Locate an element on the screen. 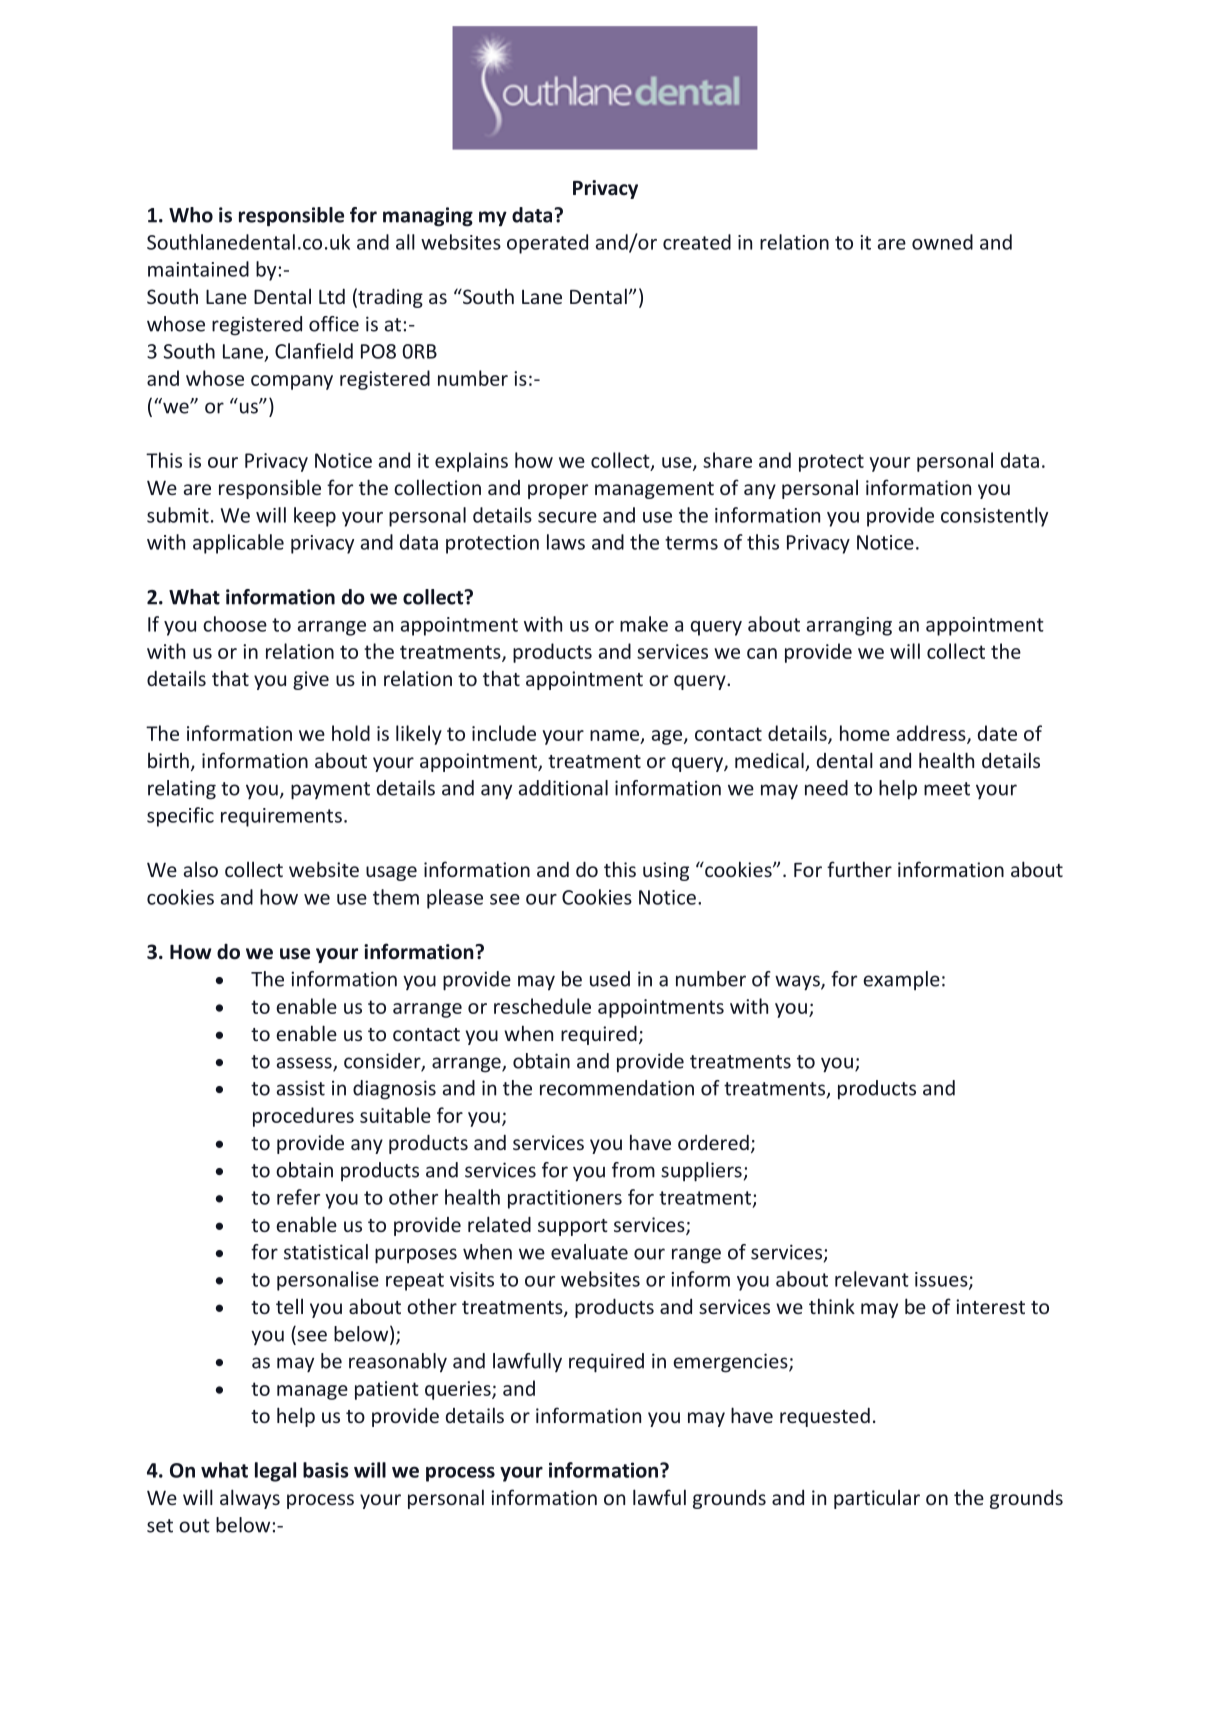 The image size is (1210, 1711). recommendation is located at coordinates (617, 1088).
